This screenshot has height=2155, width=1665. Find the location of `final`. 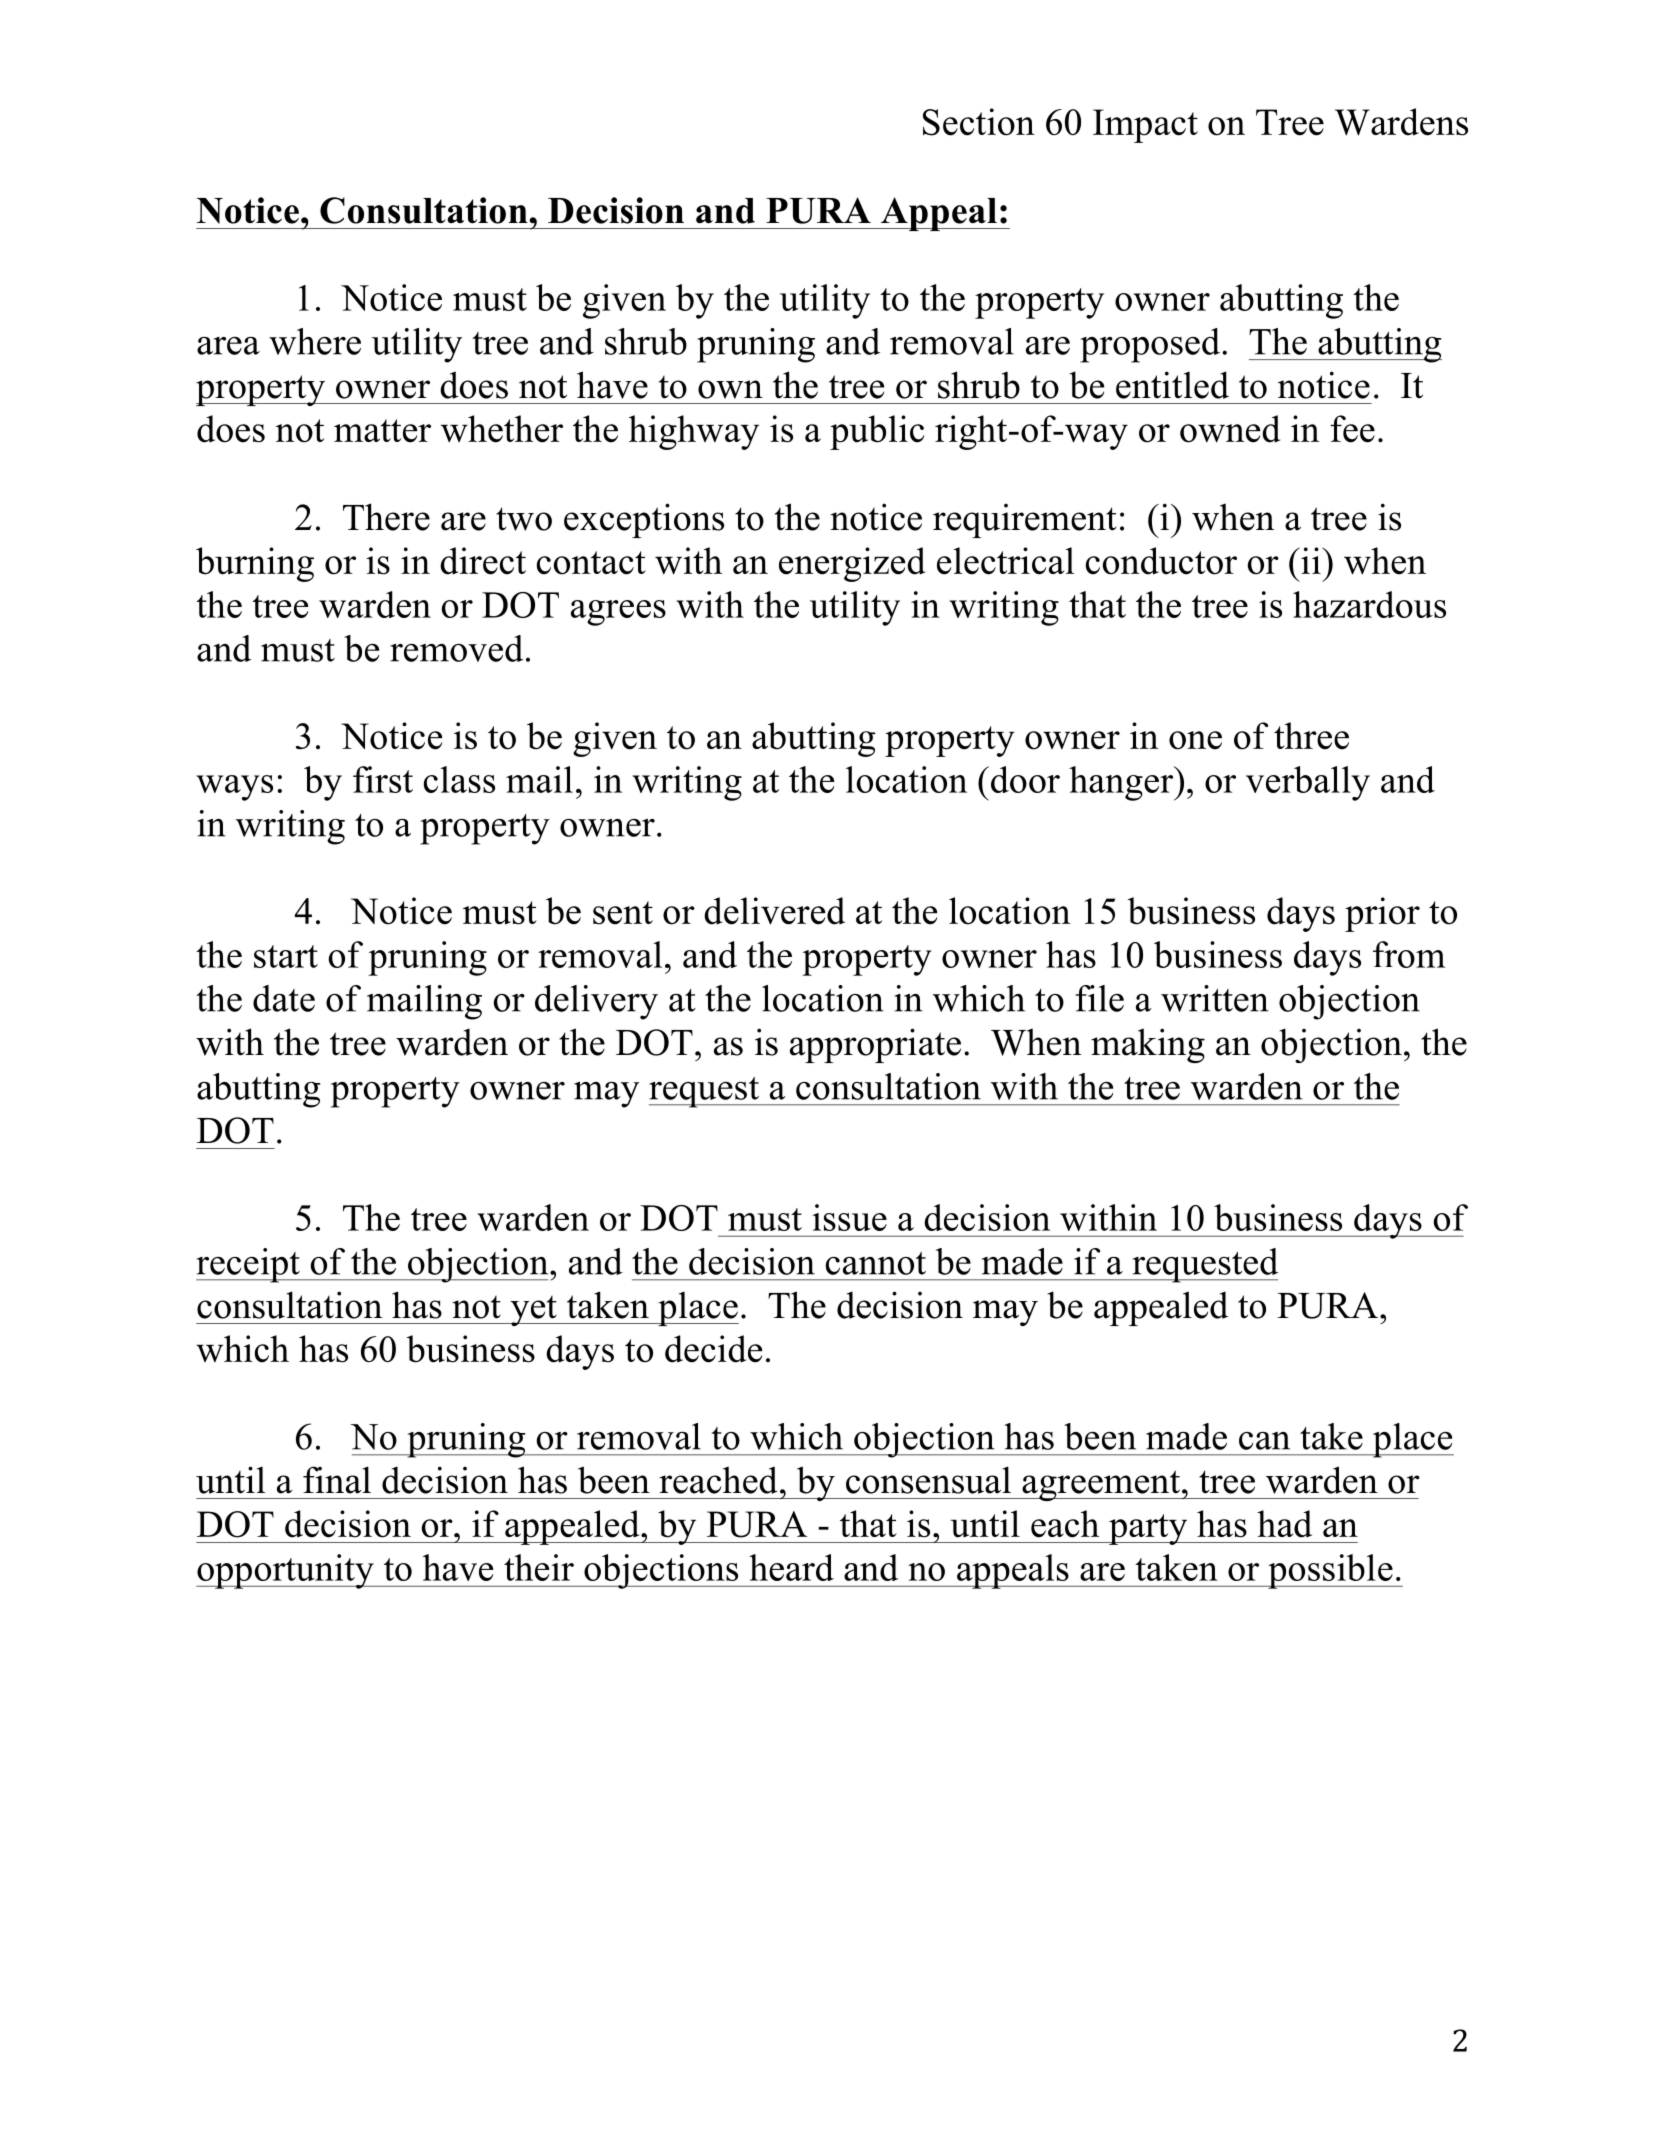

final is located at coordinates (337, 1480).
